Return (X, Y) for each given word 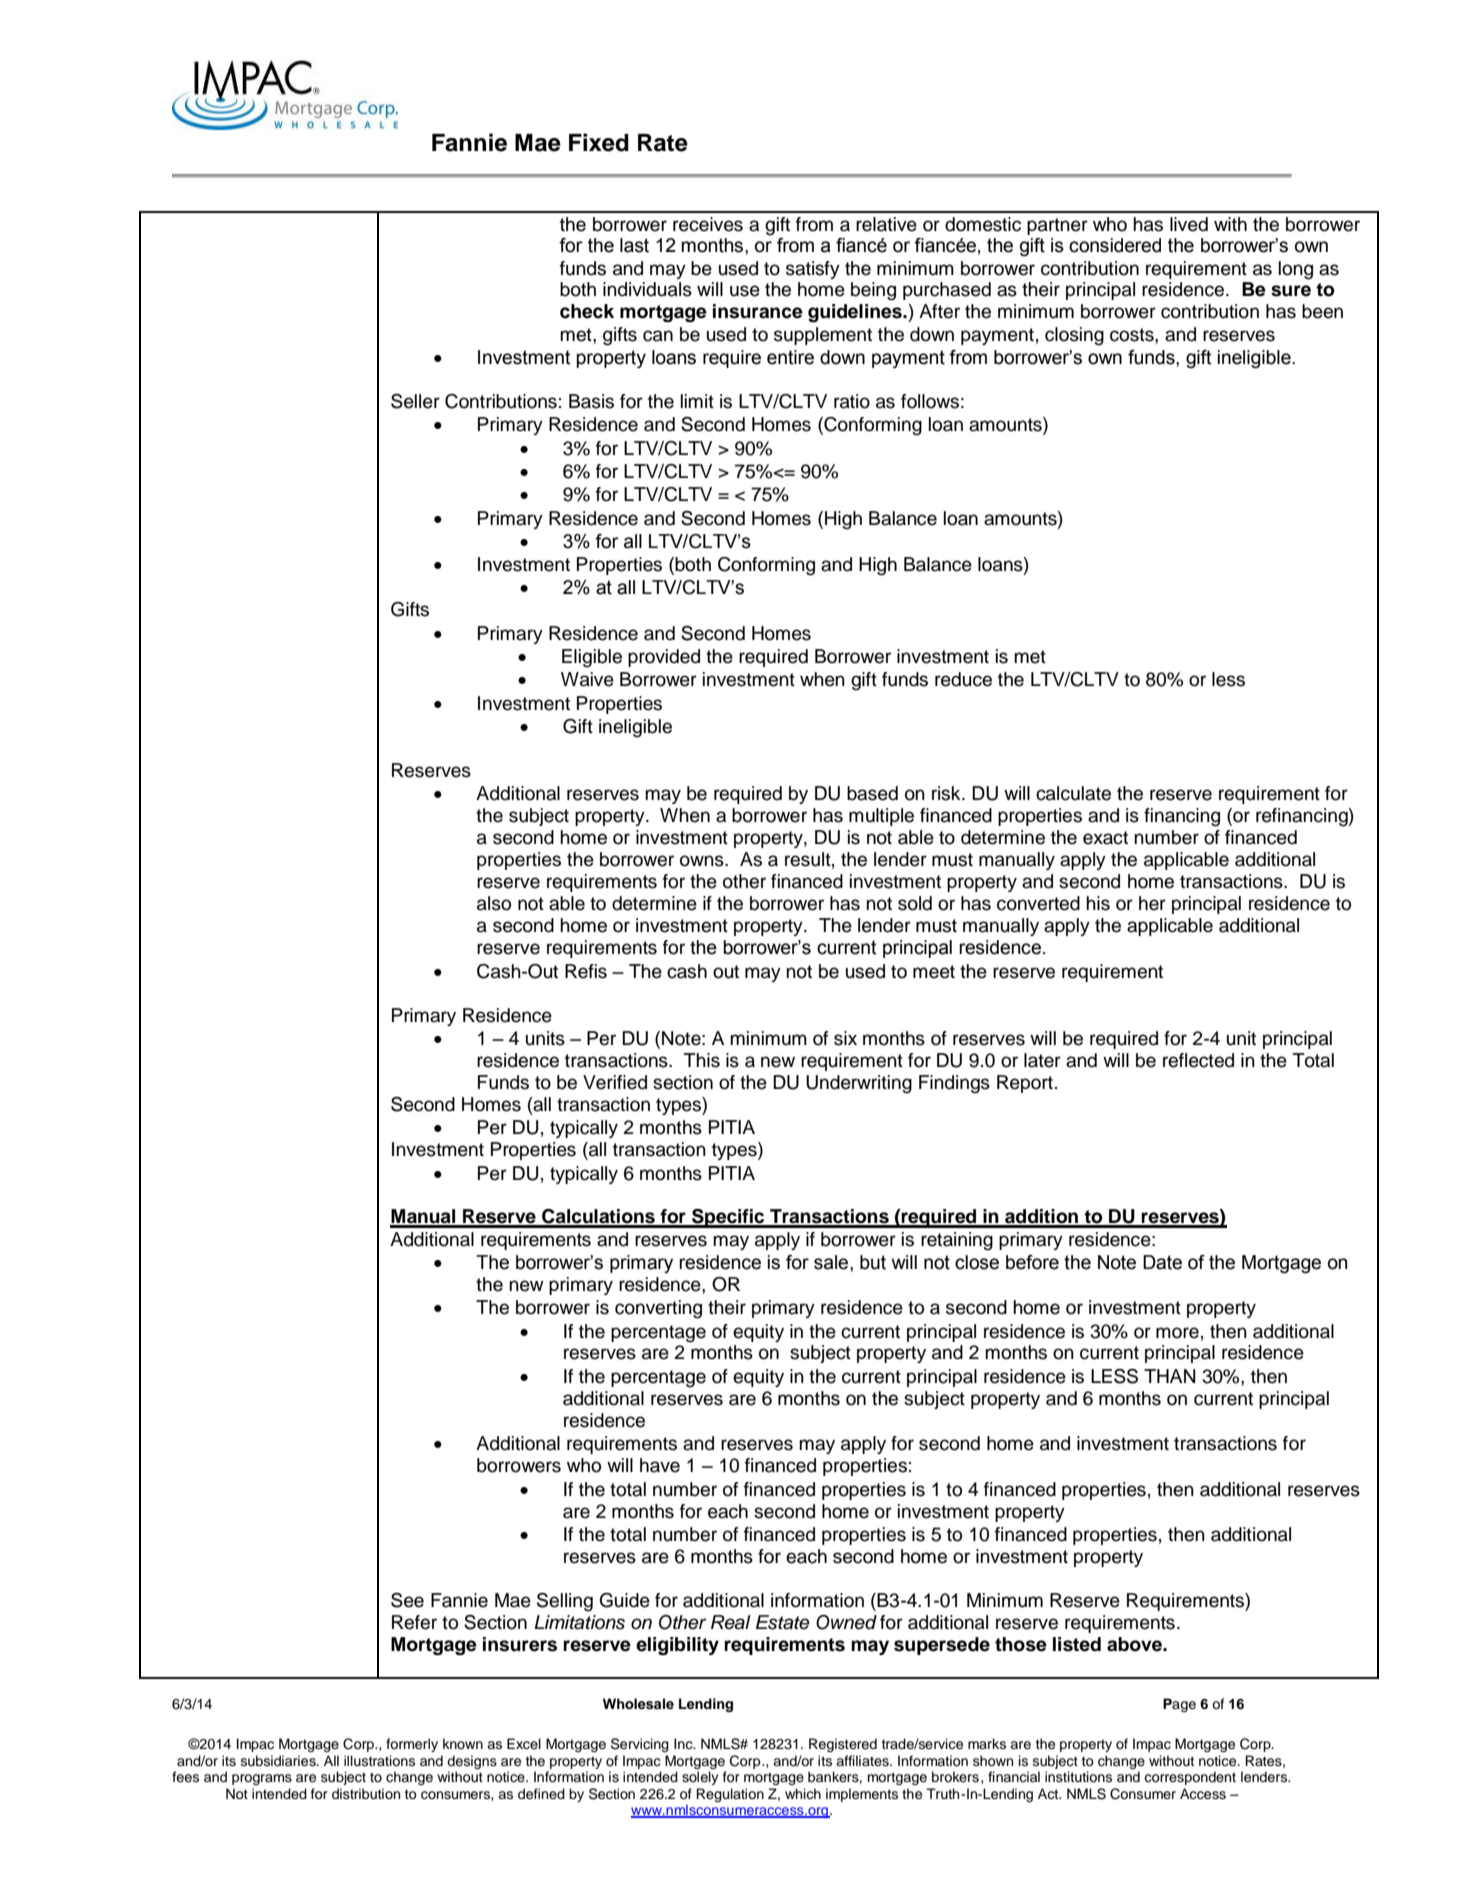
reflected (1198, 1060)
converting (658, 1309)
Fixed (599, 142)
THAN (1170, 1376)
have (660, 1465)
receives (708, 224)
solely (700, 1778)
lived (1189, 224)
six (845, 1038)
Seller (415, 401)
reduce (963, 679)
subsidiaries (279, 1761)
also (494, 903)
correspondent (1190, 1778)
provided (664, 658)
